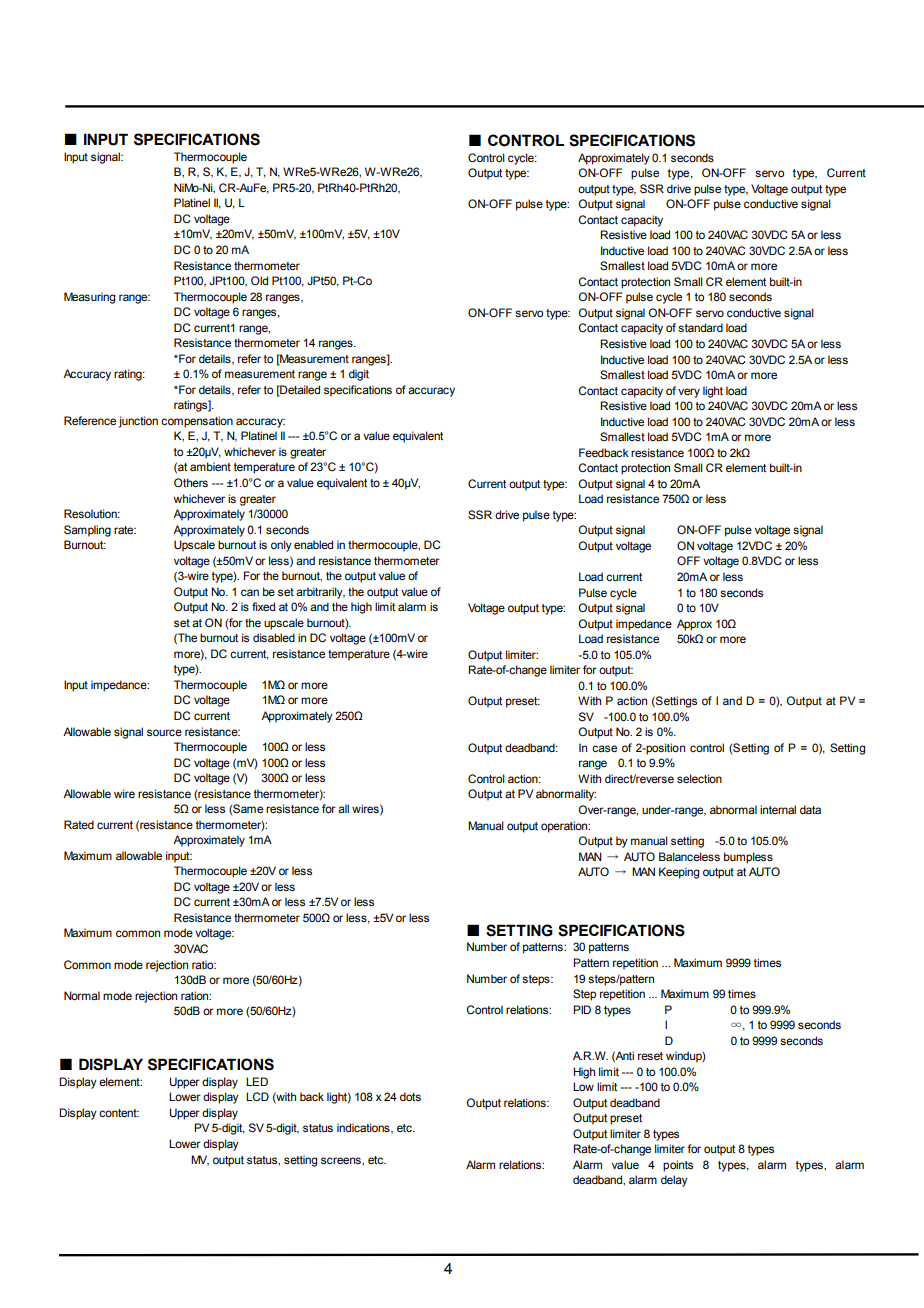 The height and width of the screenshot is (1308, 924). I want to click on content, so click(119, 1113).
